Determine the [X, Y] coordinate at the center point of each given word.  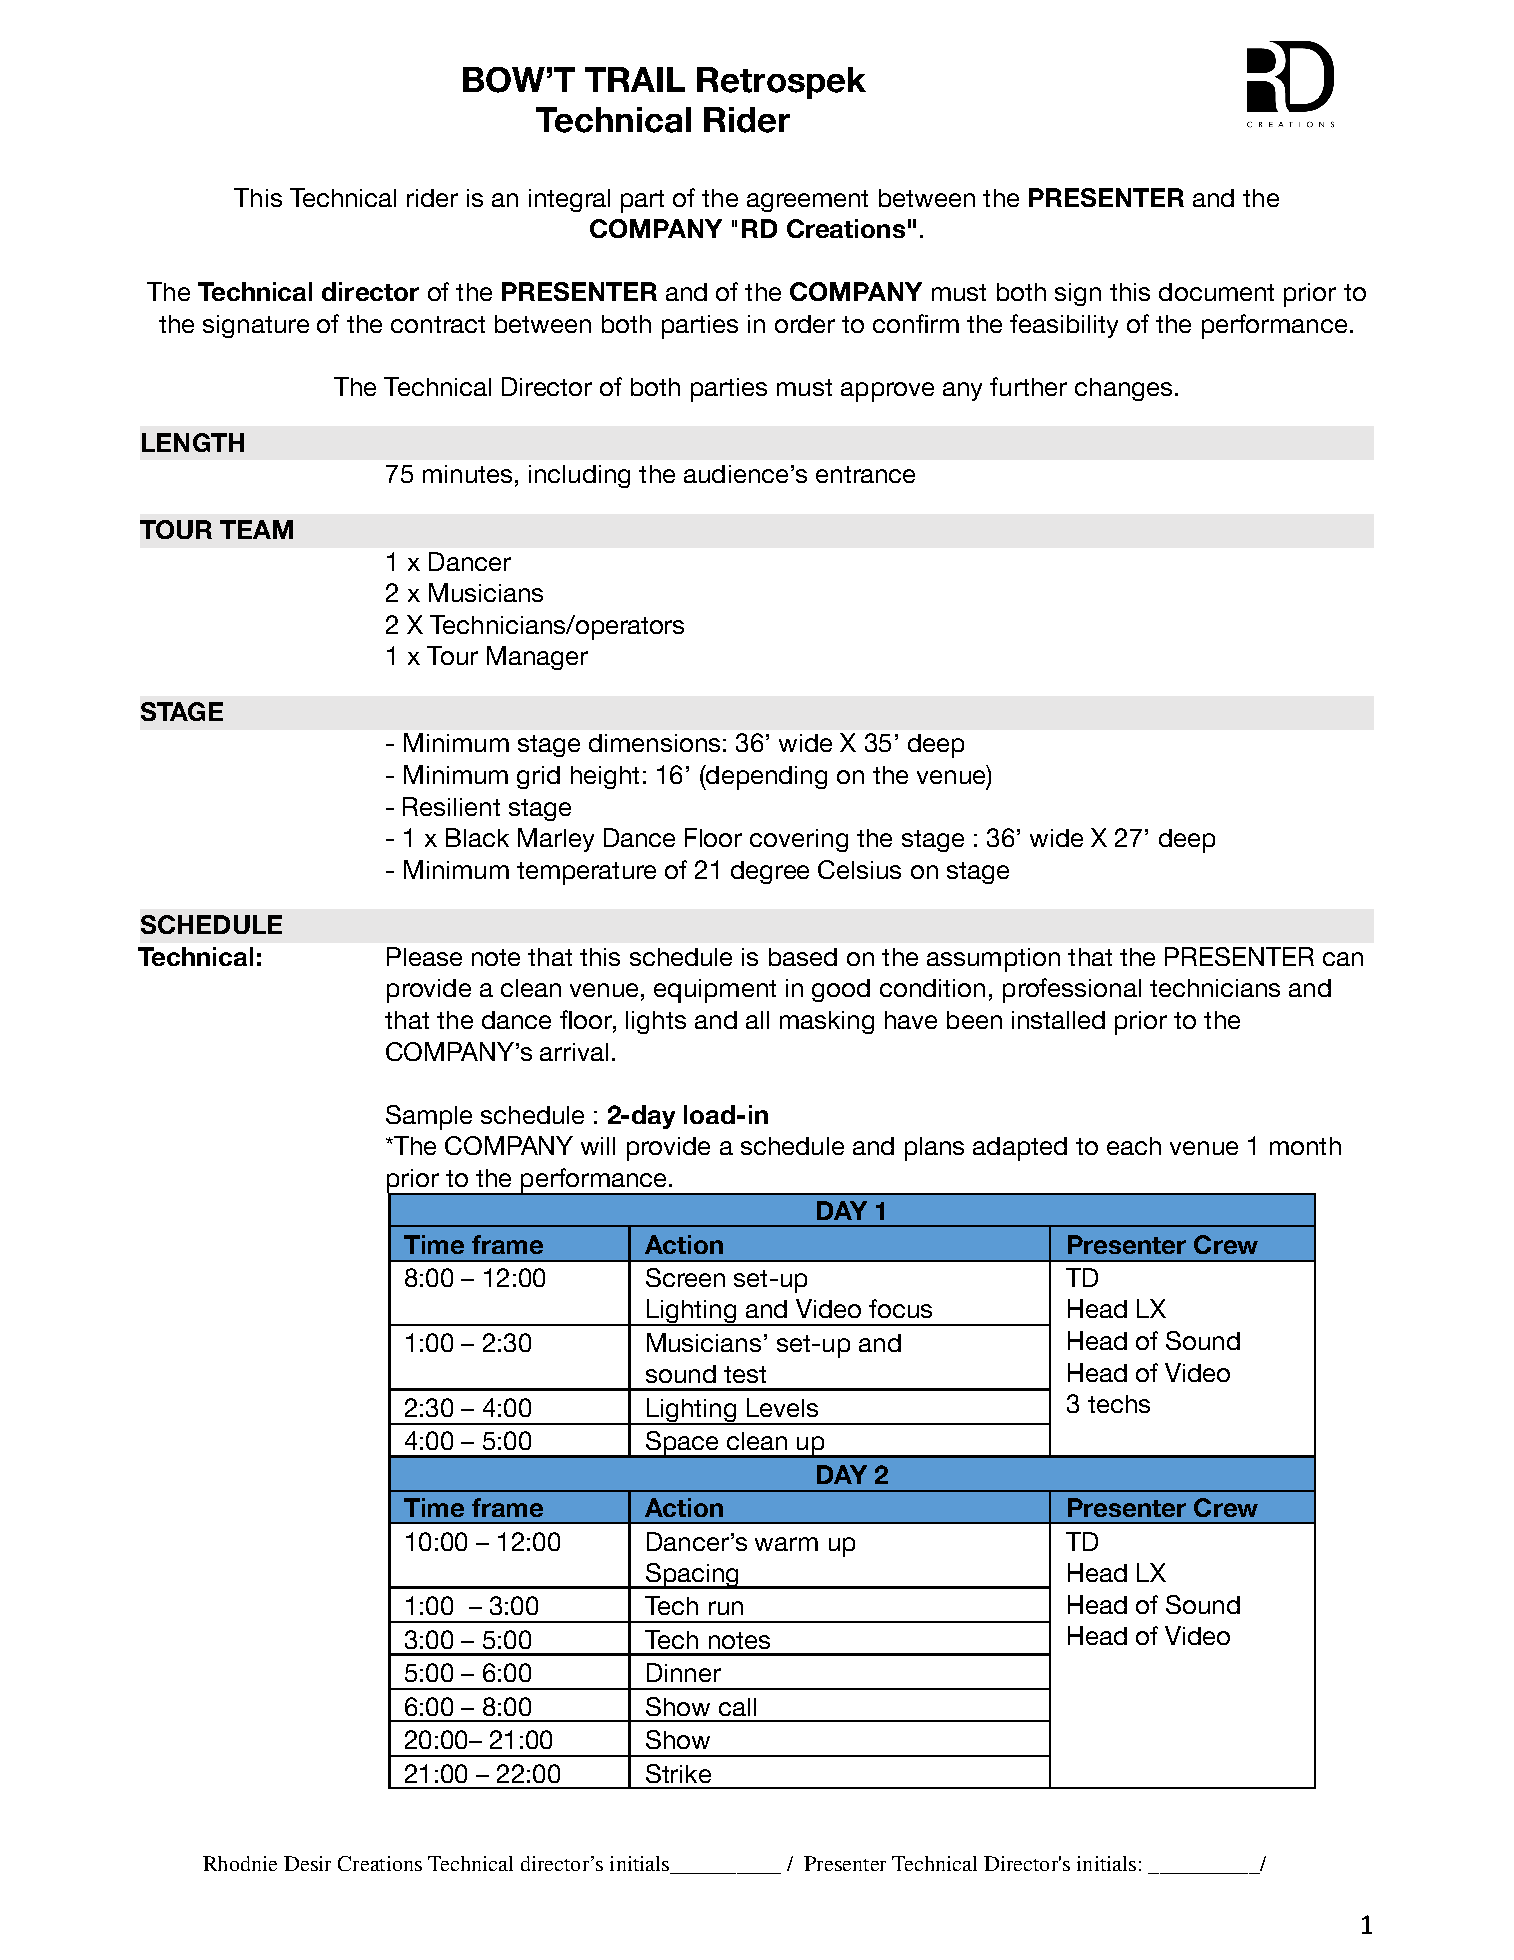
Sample [429, 1117]
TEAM [256, 529]
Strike [678, 1773]
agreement [807, 201]
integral [569, 200]
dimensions [654, 743]
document [1216, 292]
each [1134, 1146]
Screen [685, 1277]
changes [1123, 389]
